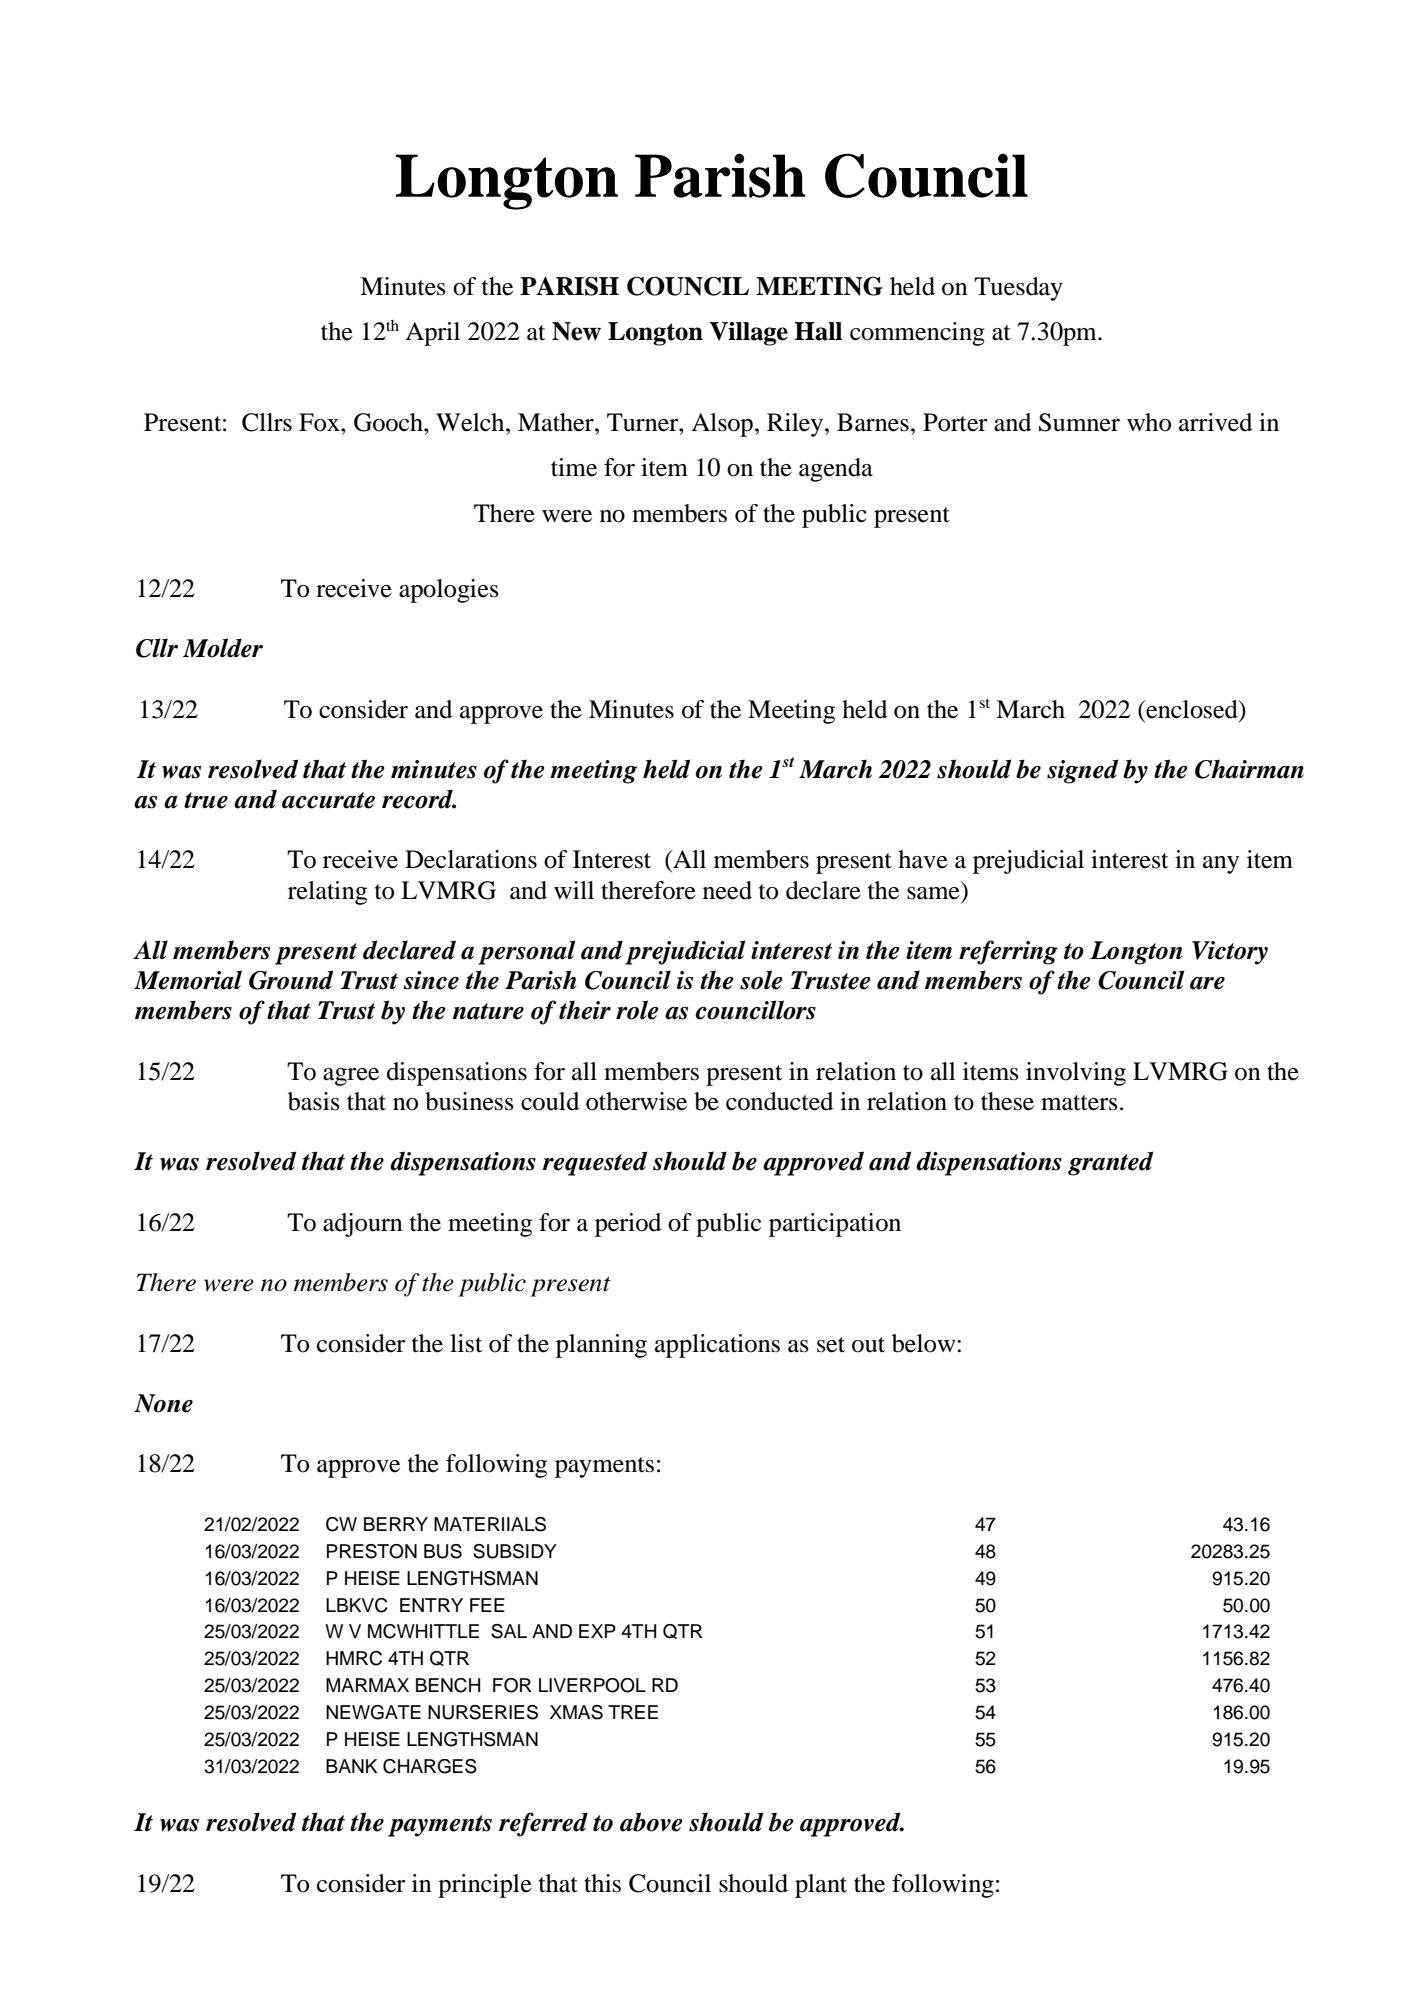 The height and width of the image is (2009, 1420). I want to click on plant, so click(821, 1886).
